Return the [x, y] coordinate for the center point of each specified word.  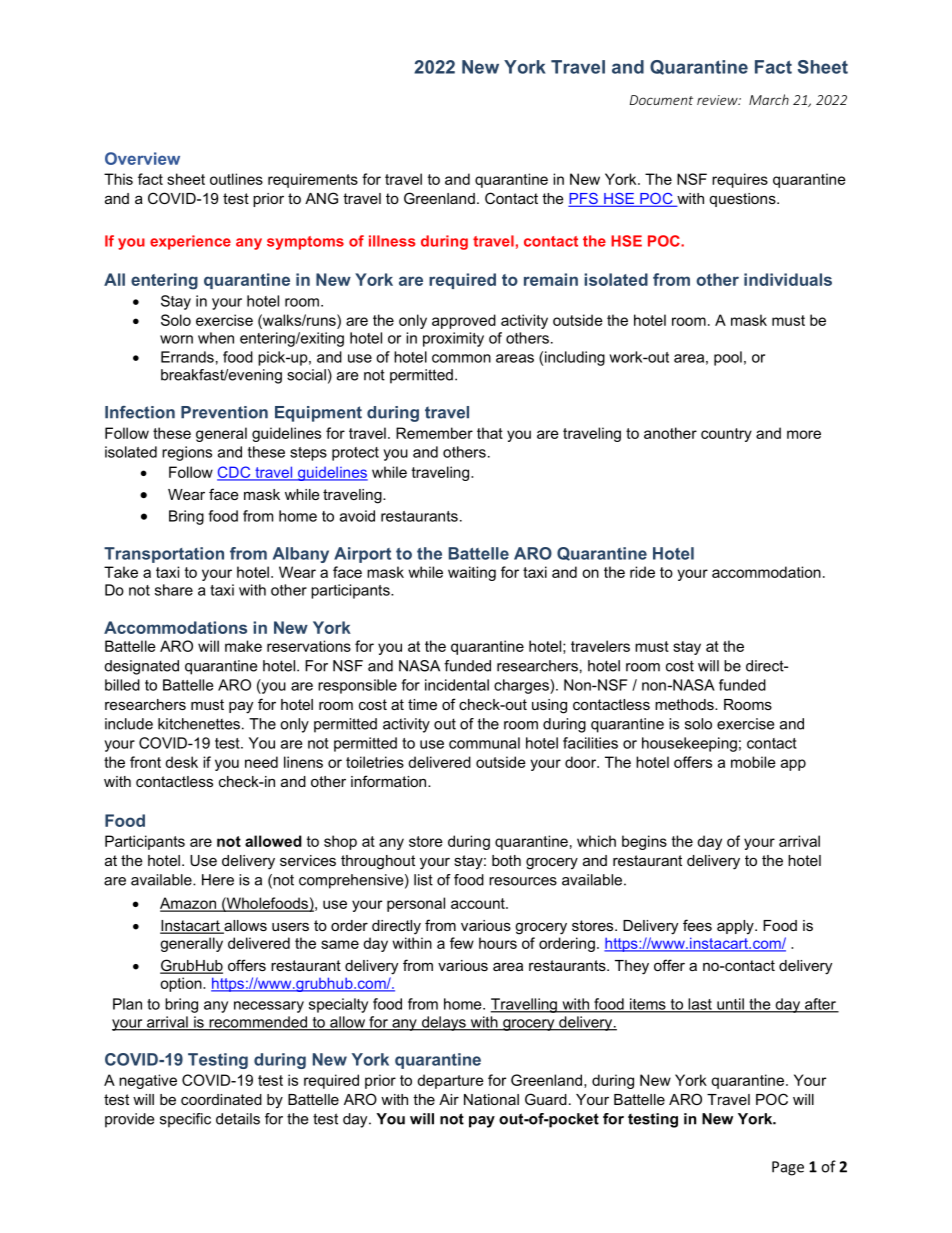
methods [685, 704]
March [769, 99]
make [243, 646]
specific [185, 1120]
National [491, 1099]
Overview [142, 158]
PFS [584, 200]
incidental [457, 685]
